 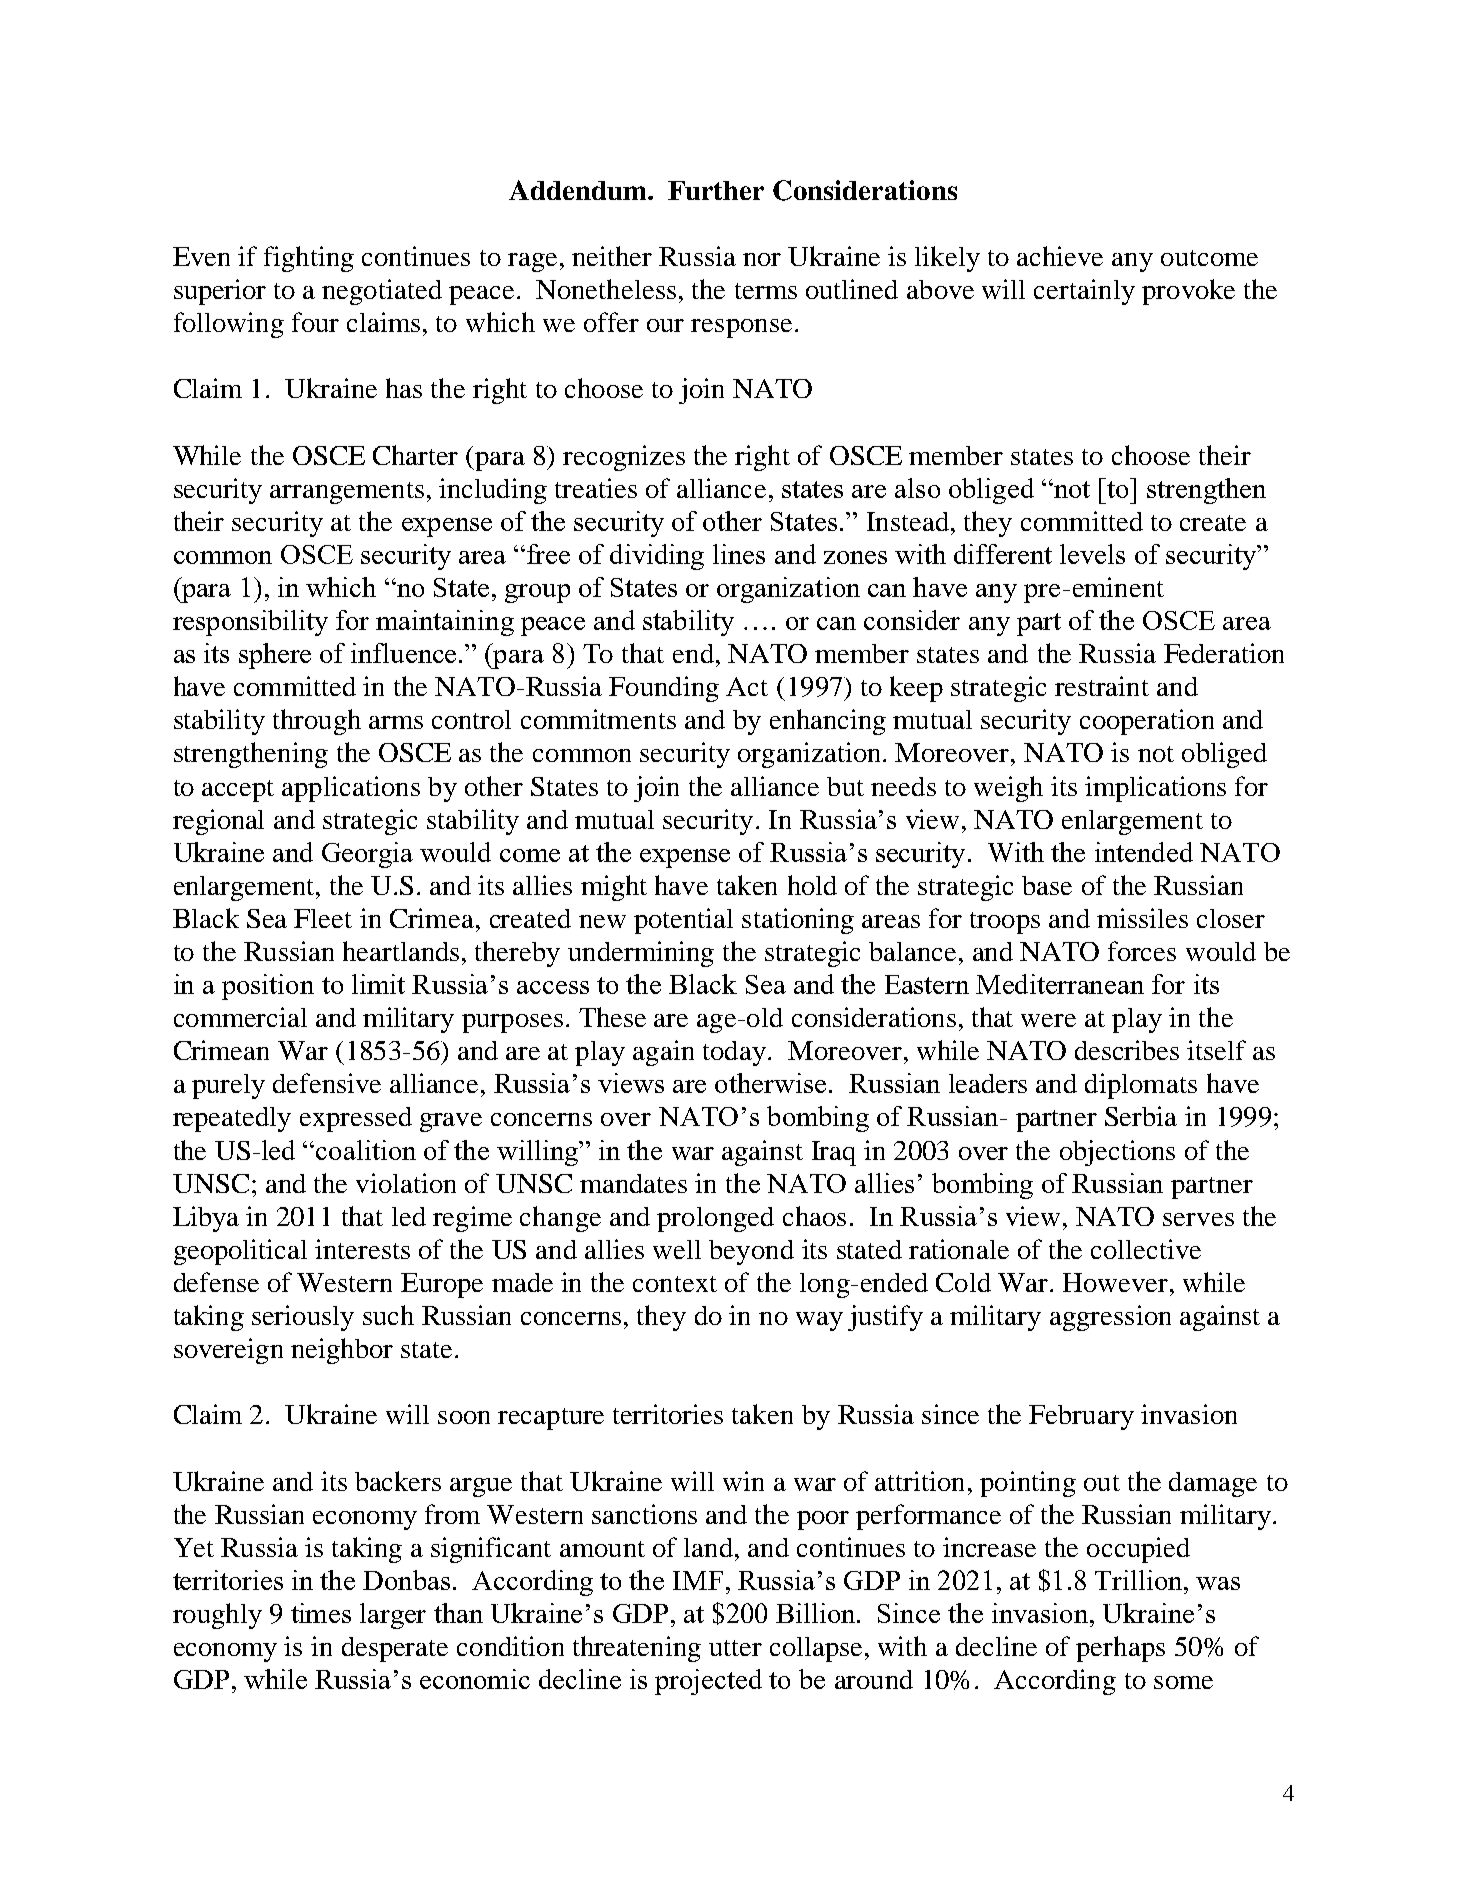 I want to click on fighting, so click(x=309, y=259).
